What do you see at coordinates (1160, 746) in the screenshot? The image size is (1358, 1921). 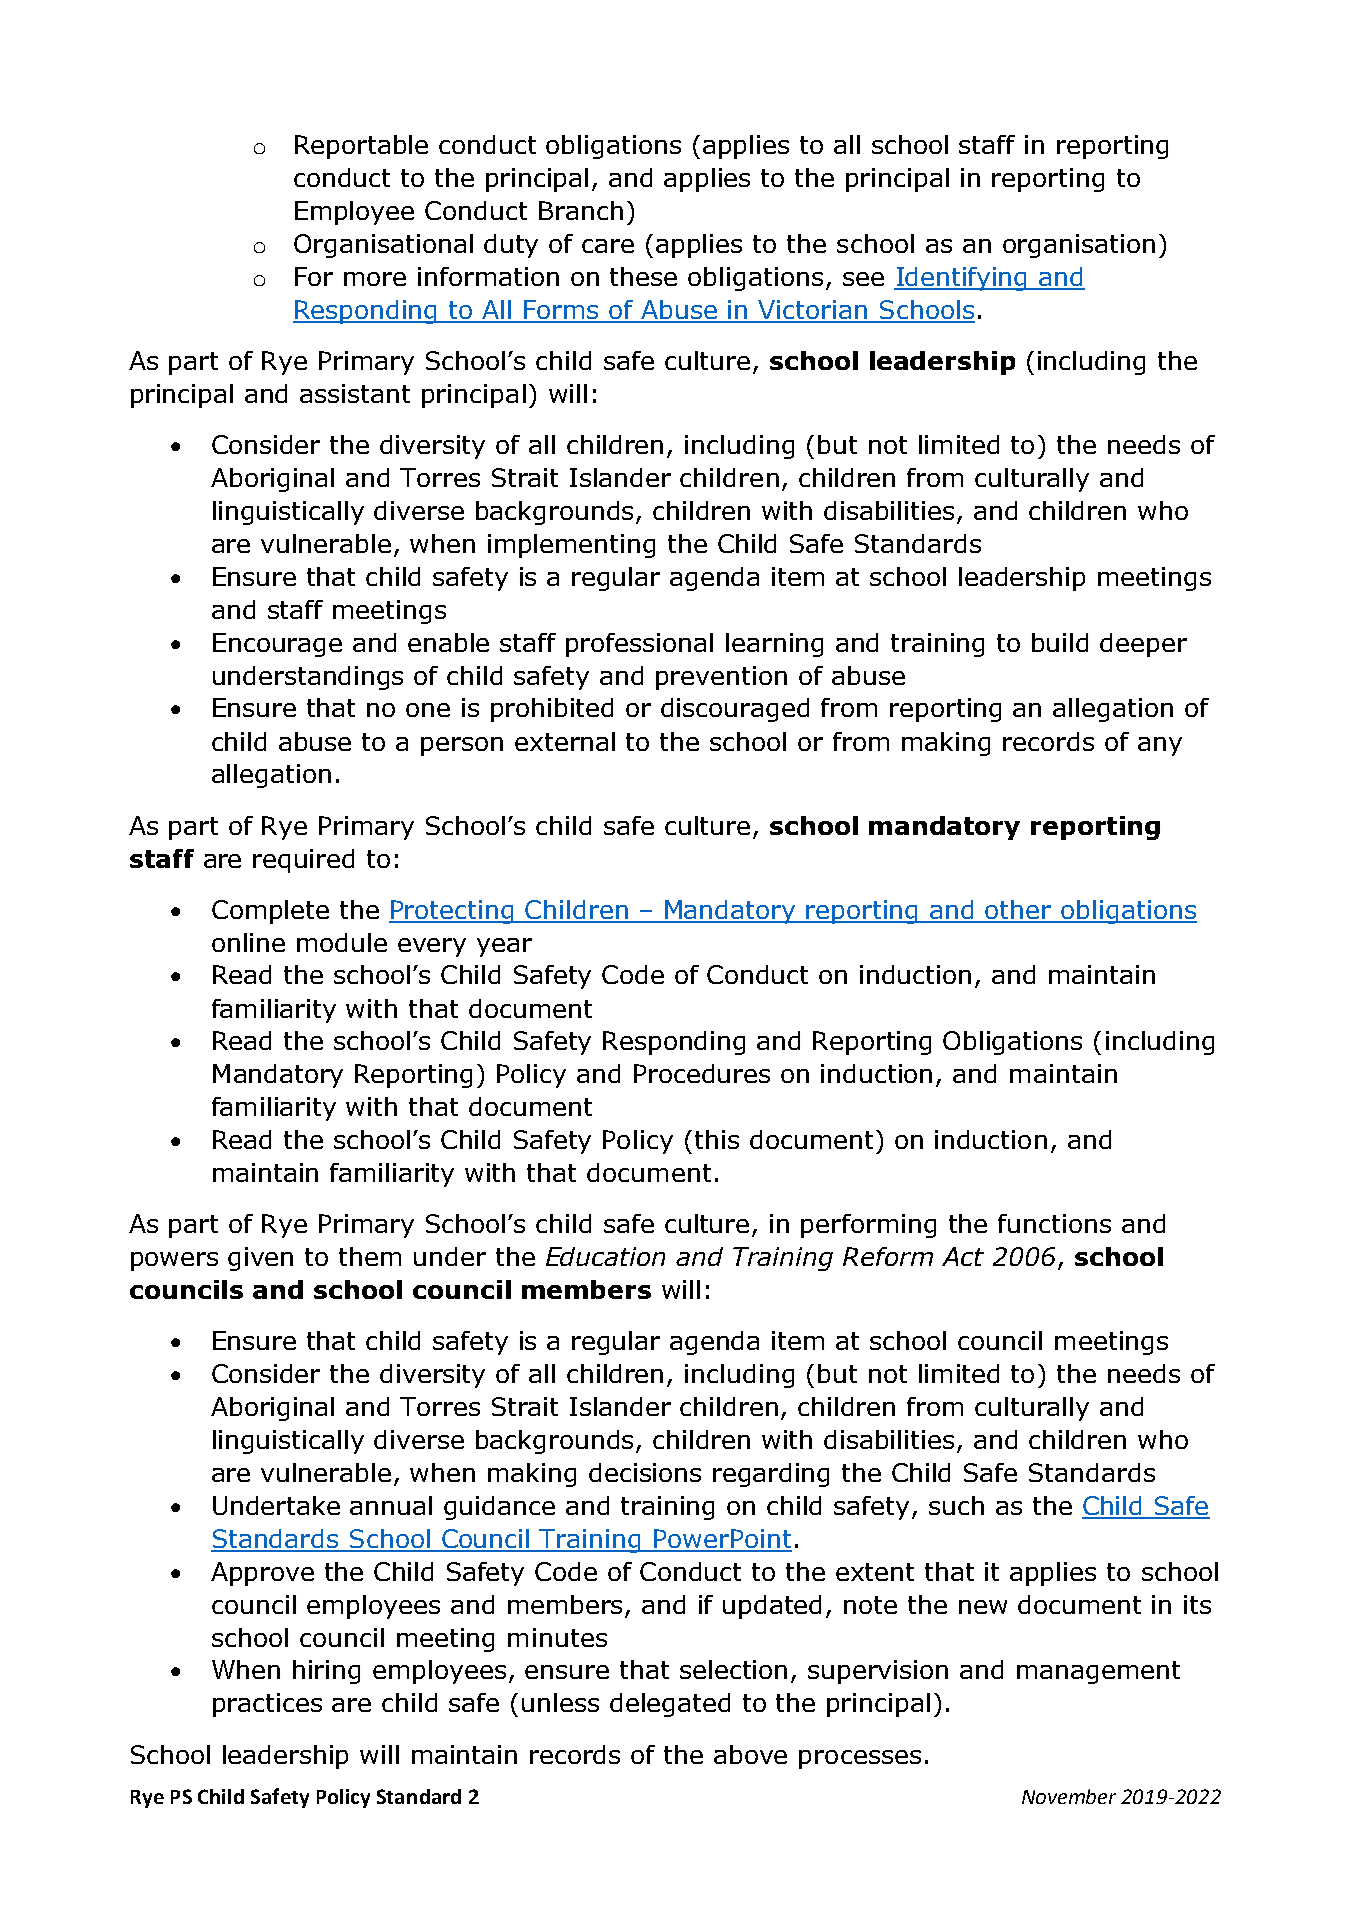 I see `any` at bounding box center [1160, 746].
